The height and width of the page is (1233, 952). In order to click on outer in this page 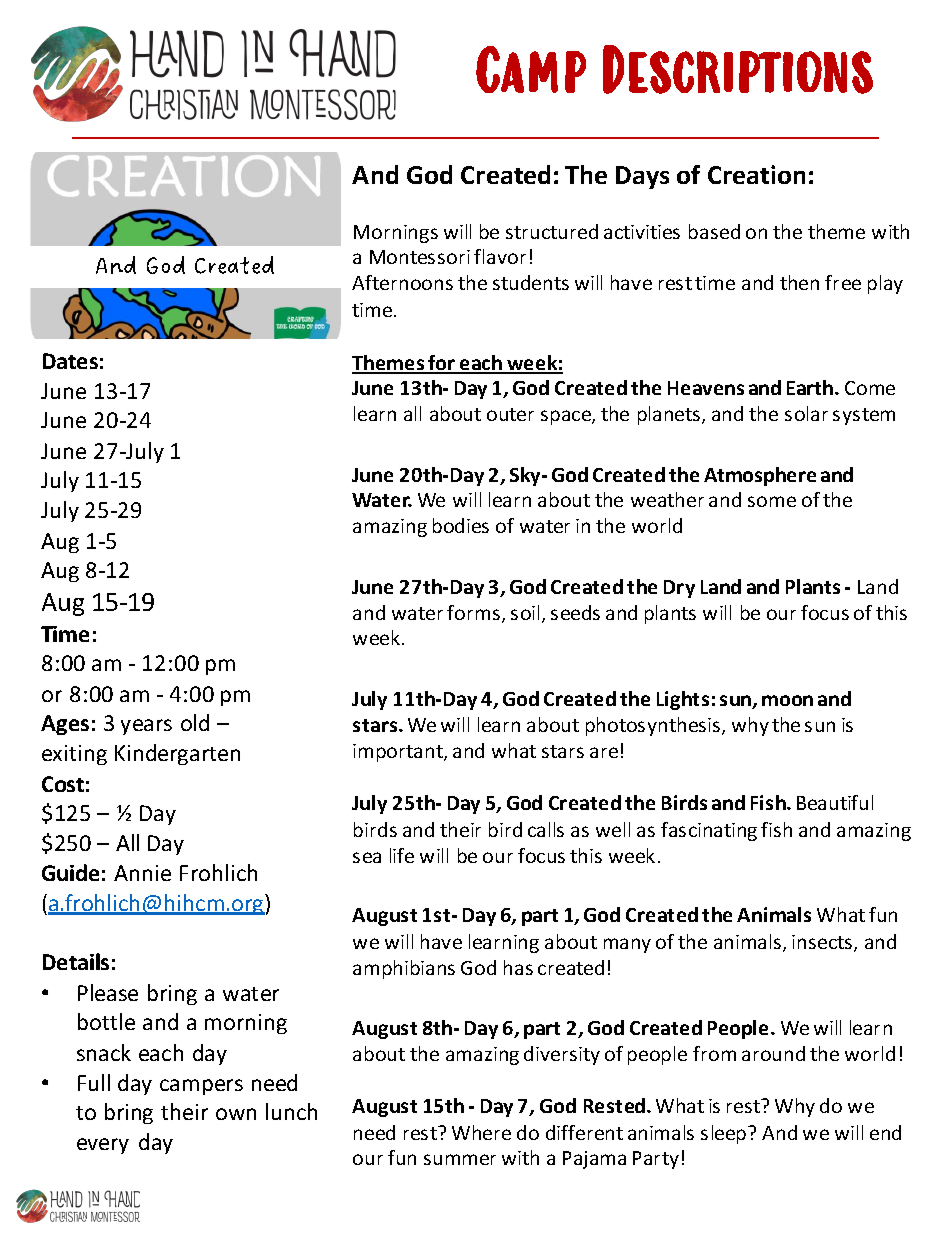, I will do `click(510, 414)`.
